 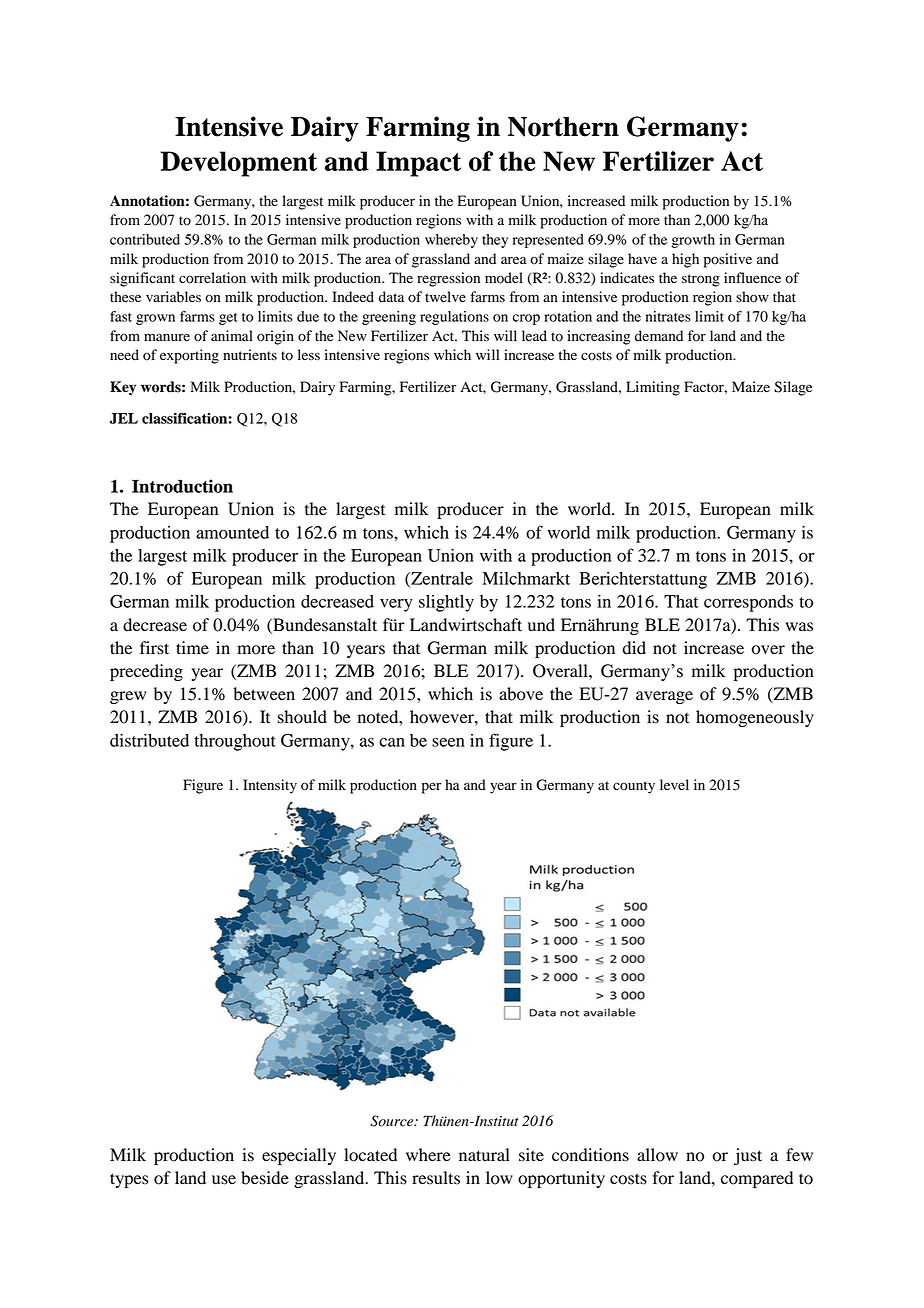 I want to click on Development, so click(x=239, y=164).
